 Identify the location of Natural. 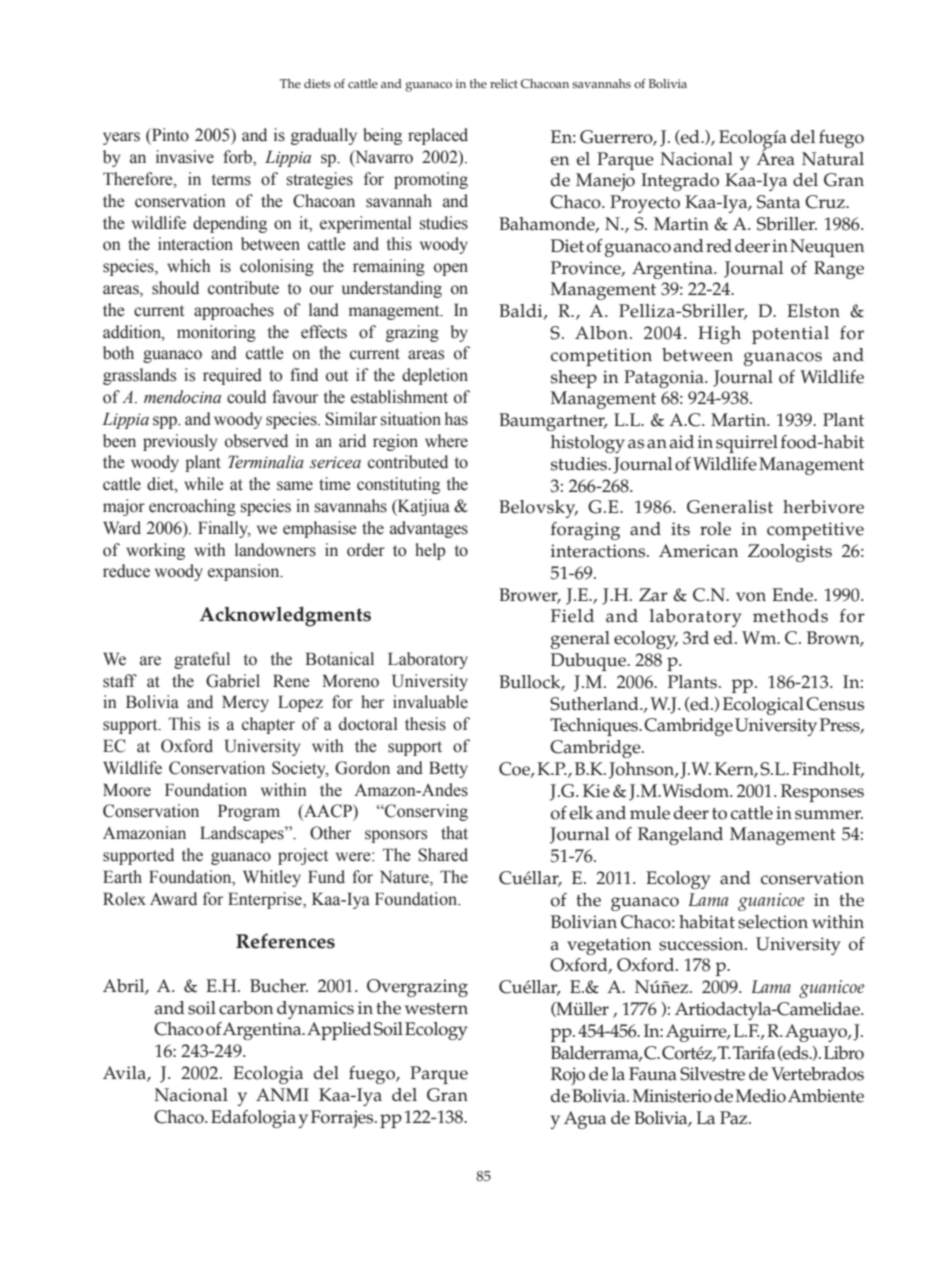
(833, 159).
